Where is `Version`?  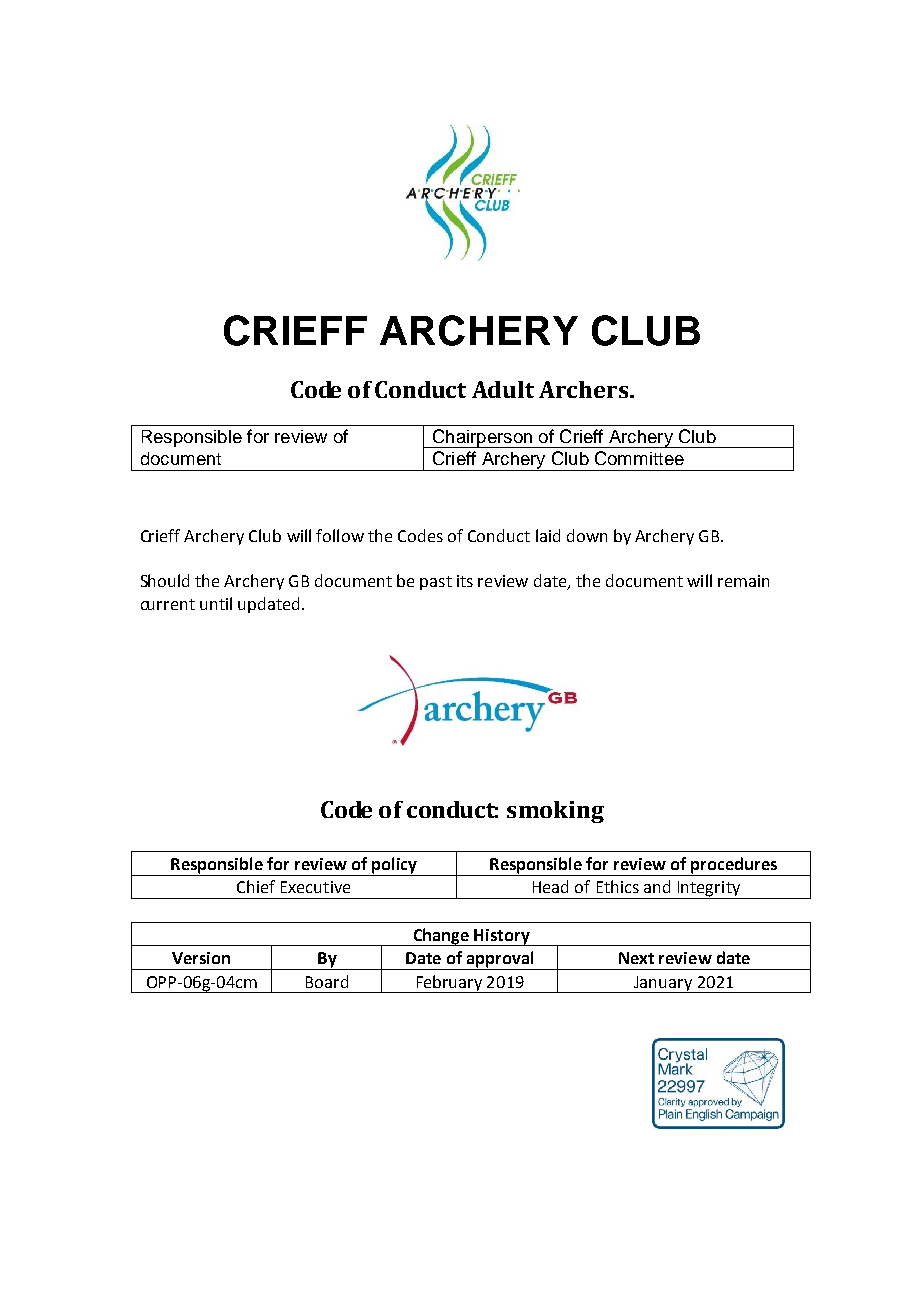 Version is located at coordinates (201, 958).
